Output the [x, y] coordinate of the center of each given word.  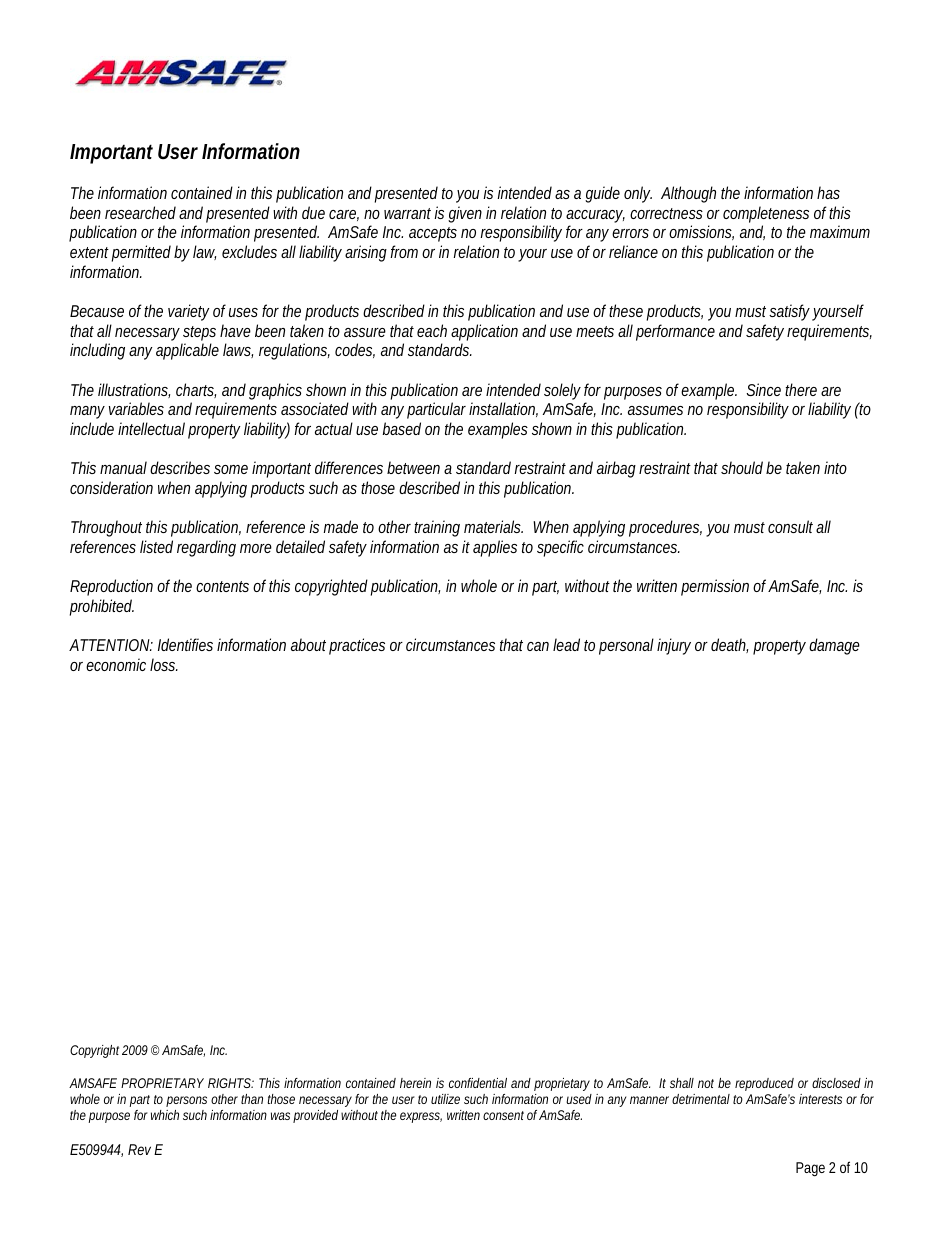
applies [495, 548]
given [465, 214]
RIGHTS [229, 1083]
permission [715, 587]
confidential [478, 1083]
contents [222, 586]
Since [763, 389]
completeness [766, 214]
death [729, 645]
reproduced [764, 1084]
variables [136, 408]
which [165, 1115]
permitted [141, 253]
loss [163, 664]
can [538, 646]
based [401, 428]
